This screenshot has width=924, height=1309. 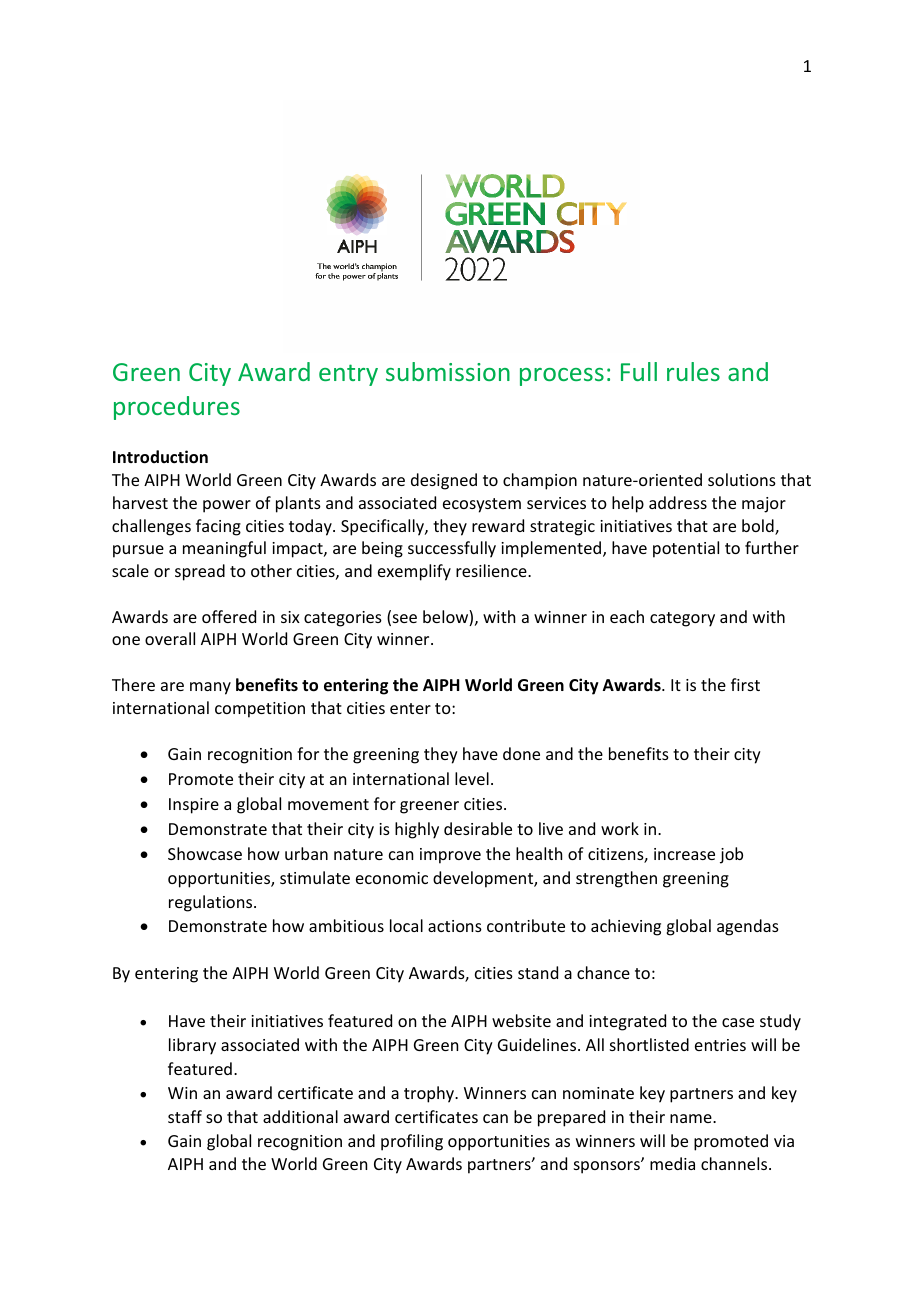 I want to click on staff, so click(x=185, y=1116).
